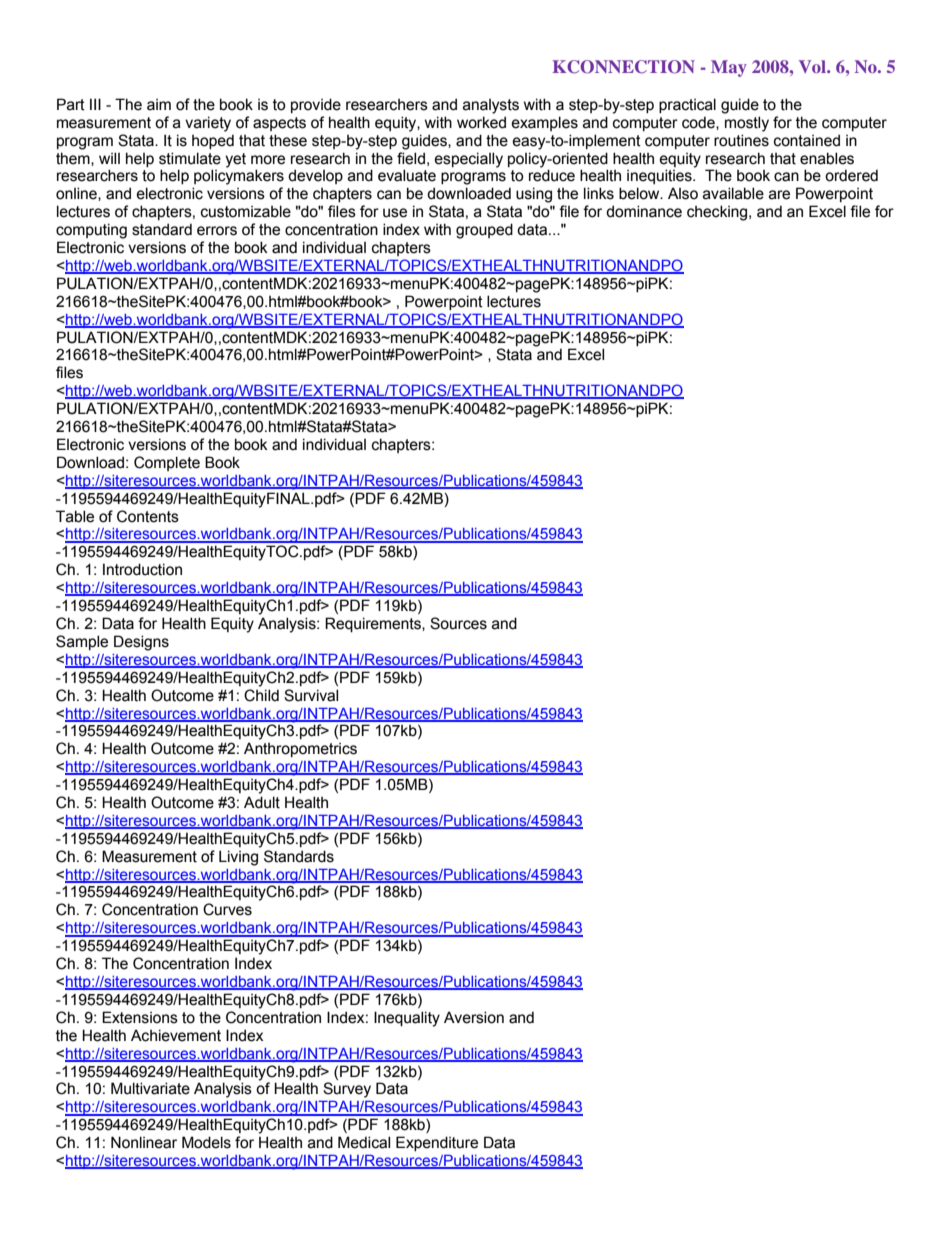  What do you see at coordinates (150, 1088) in the screenshot?
I see `Multivariate` at bounding box center [150, 1088].
